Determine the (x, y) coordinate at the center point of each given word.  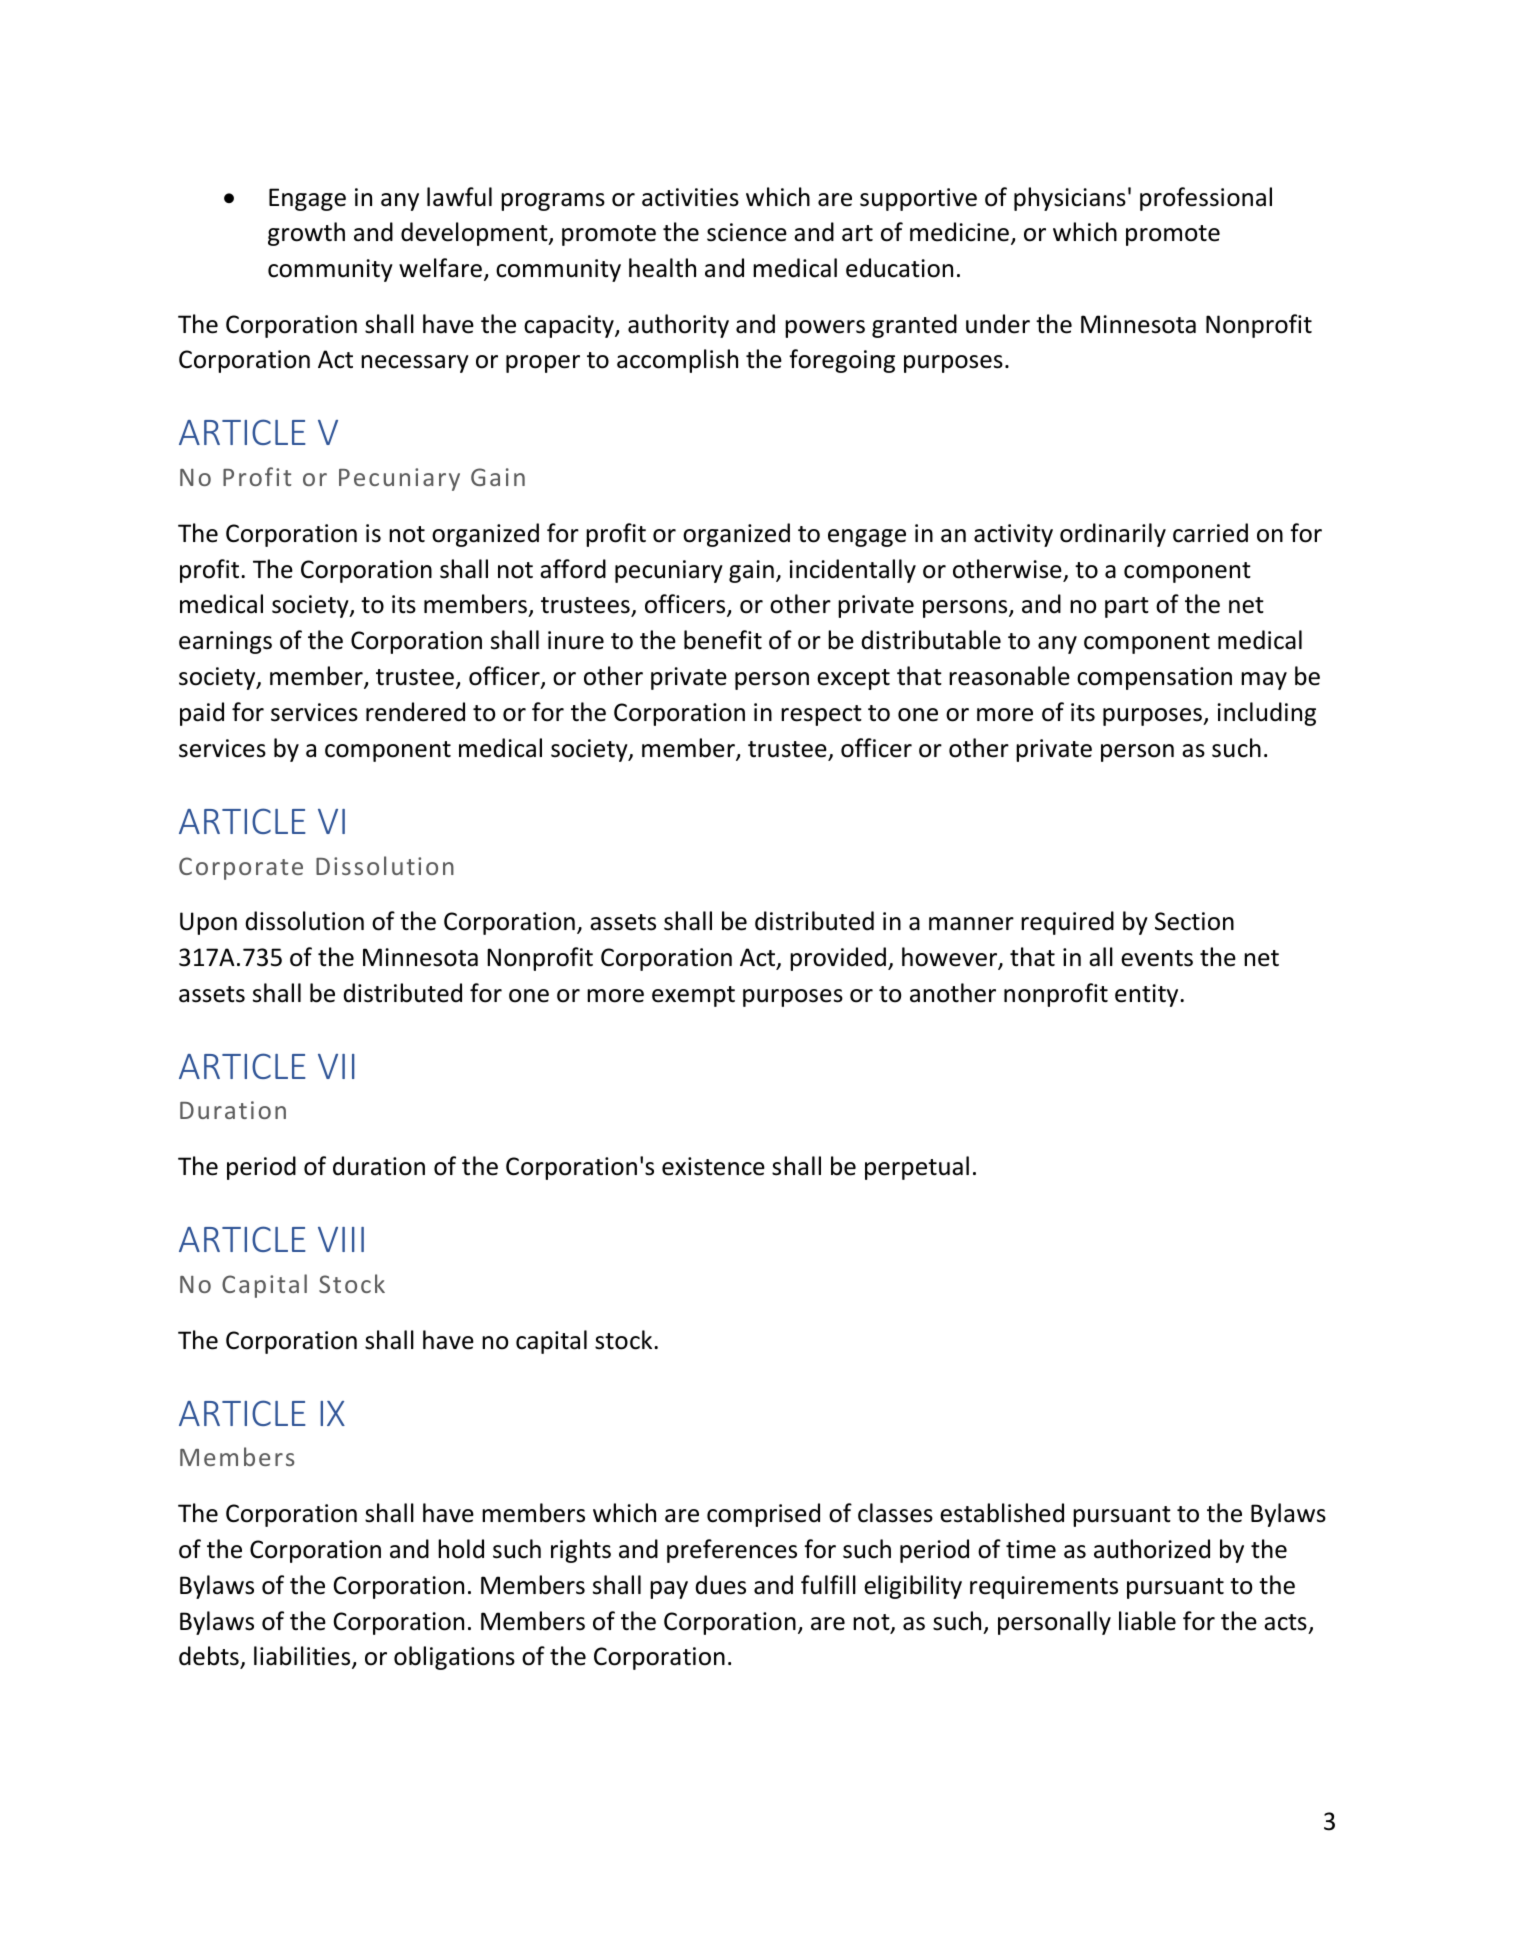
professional (1206, 199)
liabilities (303, 1657)
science (747, 232)
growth (306, 234)
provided (838, 959)
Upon (208, 923)
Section (1194, 921)
